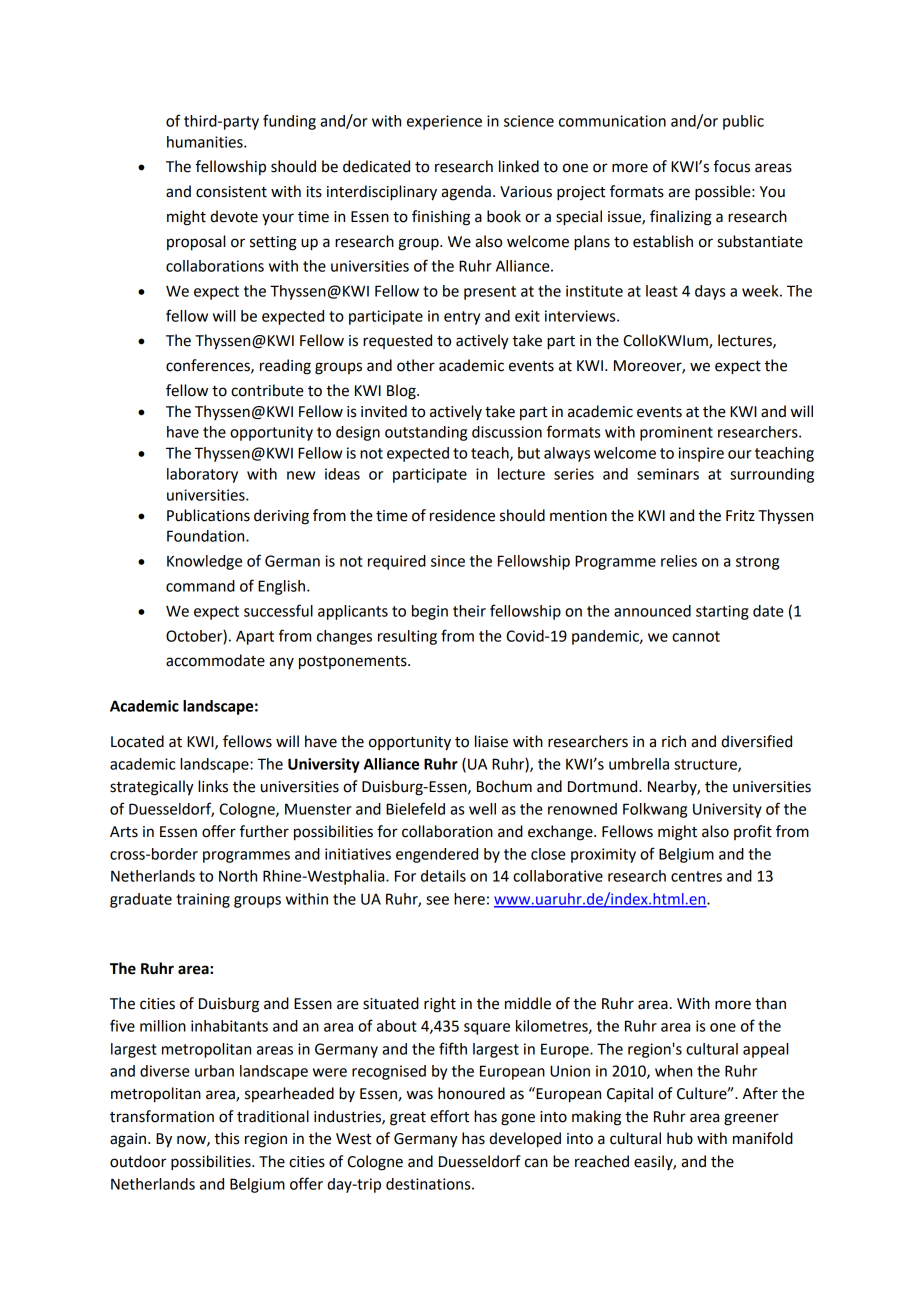  Describe the element at coordinates (402, 392) in the screenshot. I see `Blog` at that location.
